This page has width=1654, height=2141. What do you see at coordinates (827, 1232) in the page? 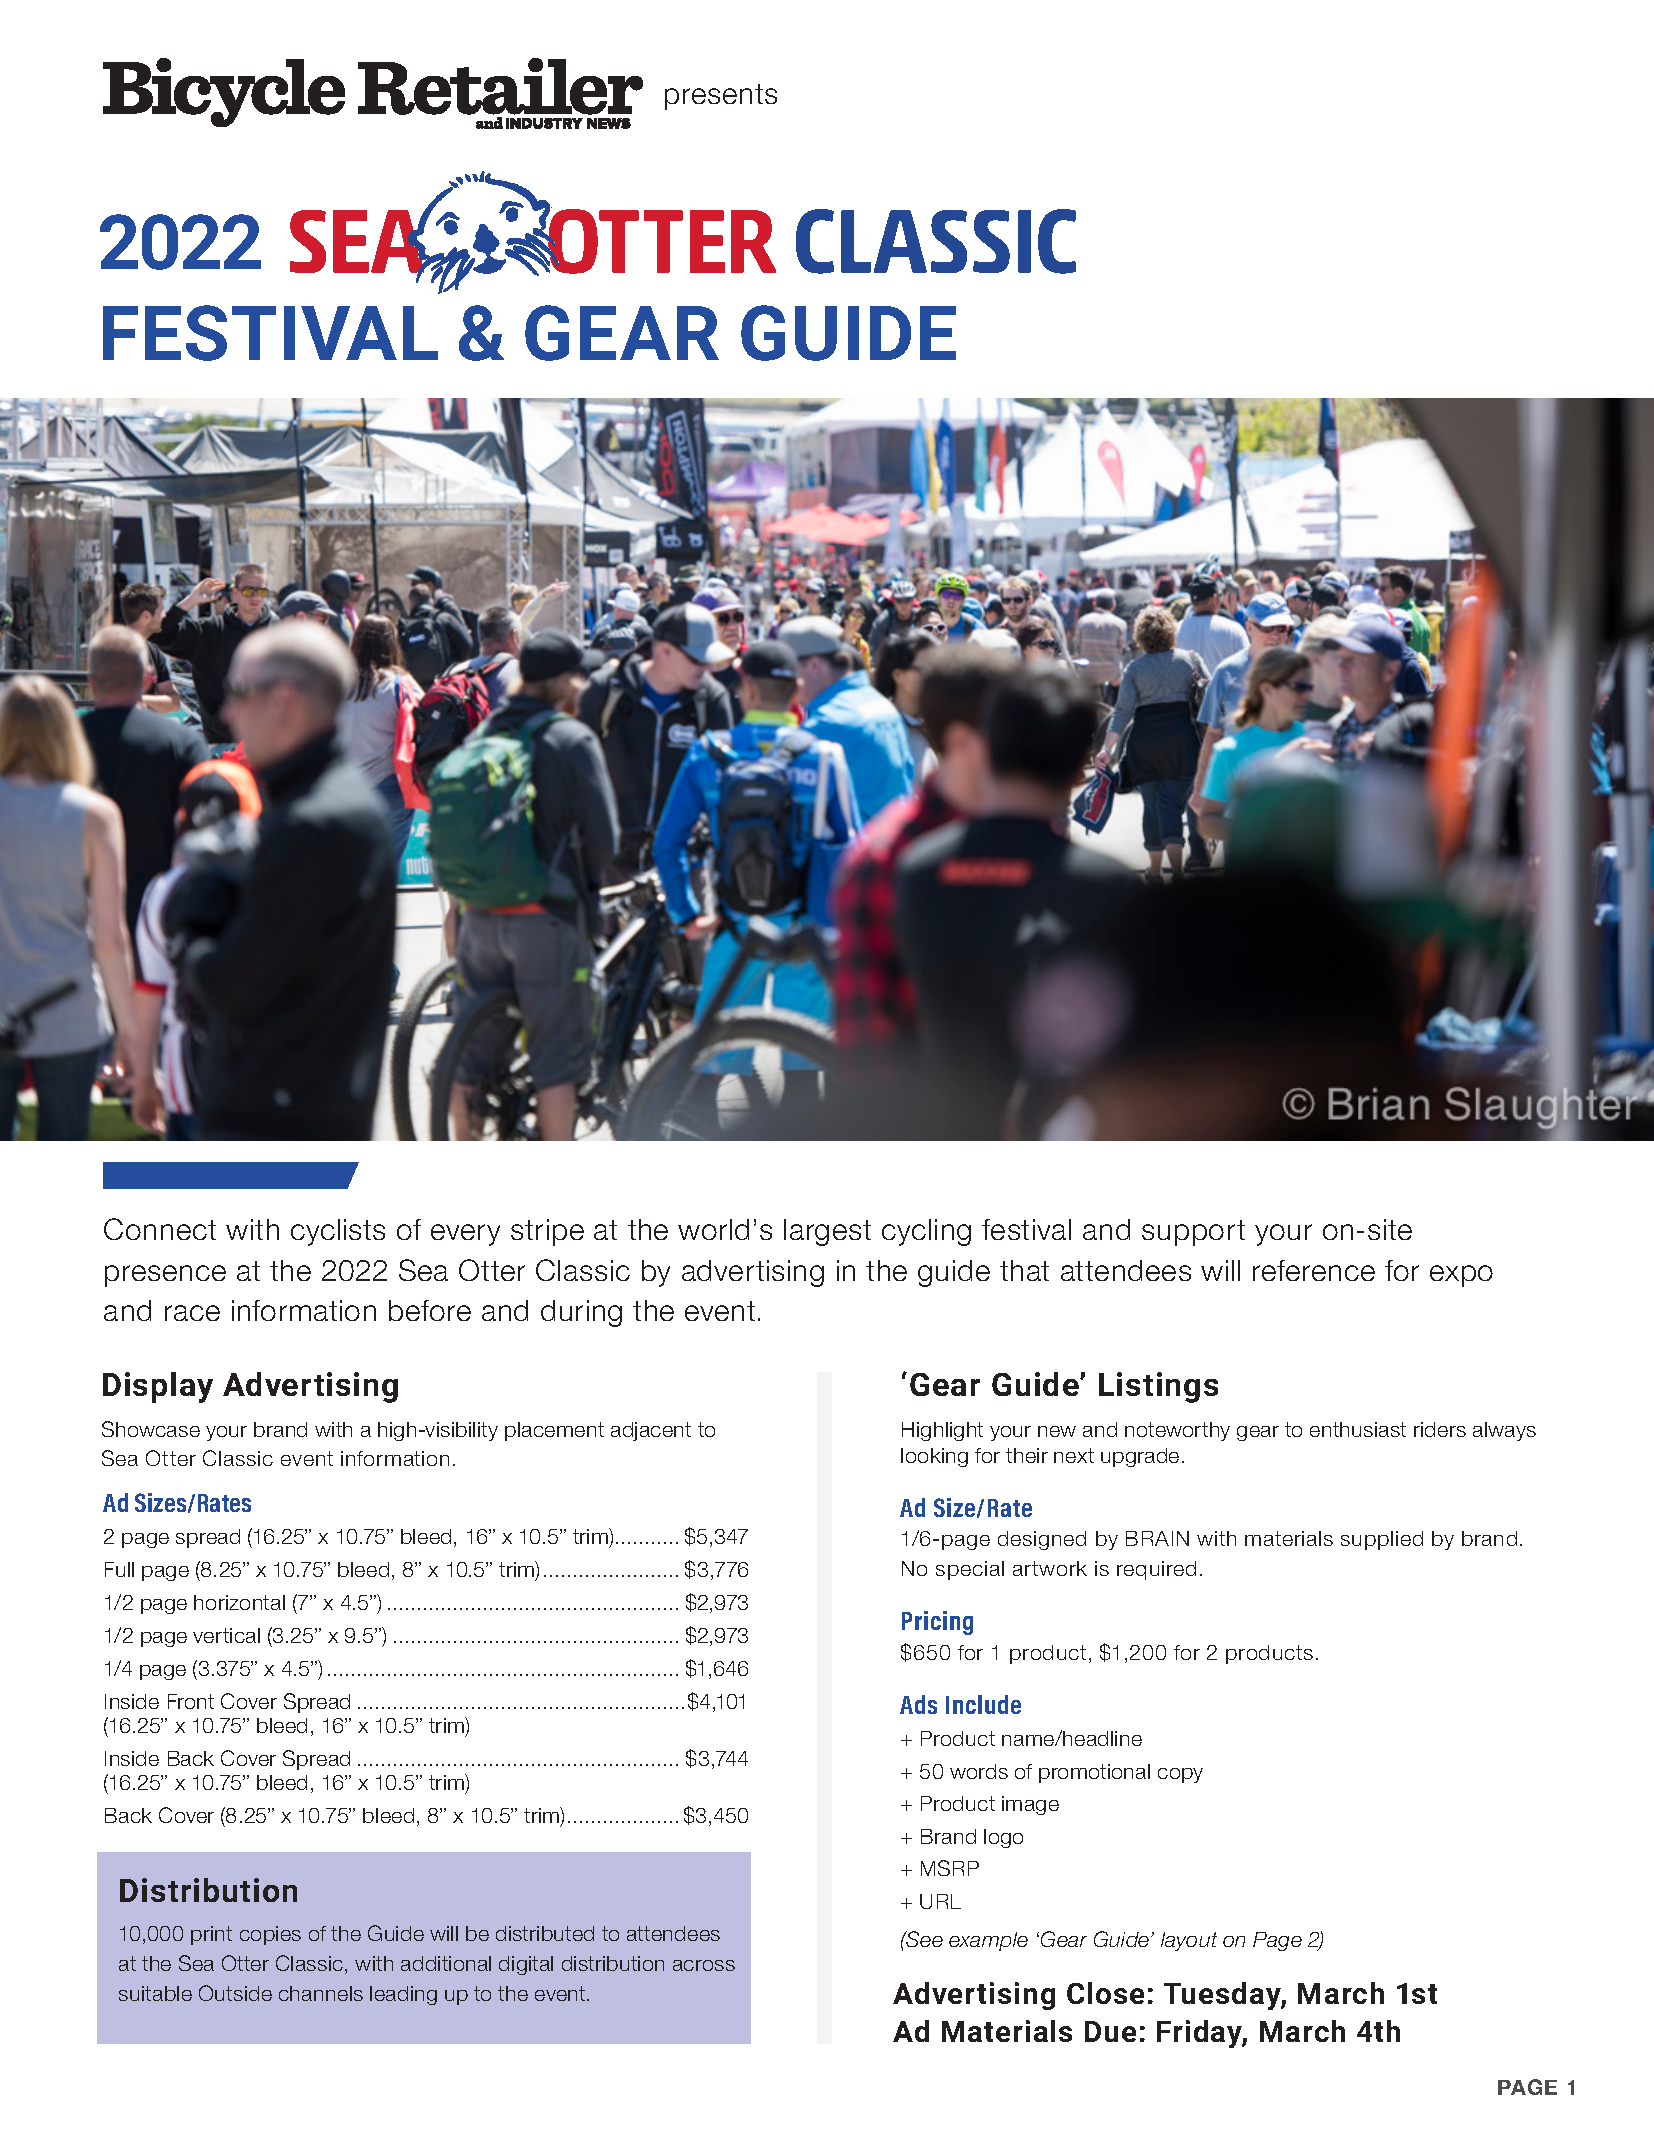
I see `largest` at bounding box center [827, 1232].
